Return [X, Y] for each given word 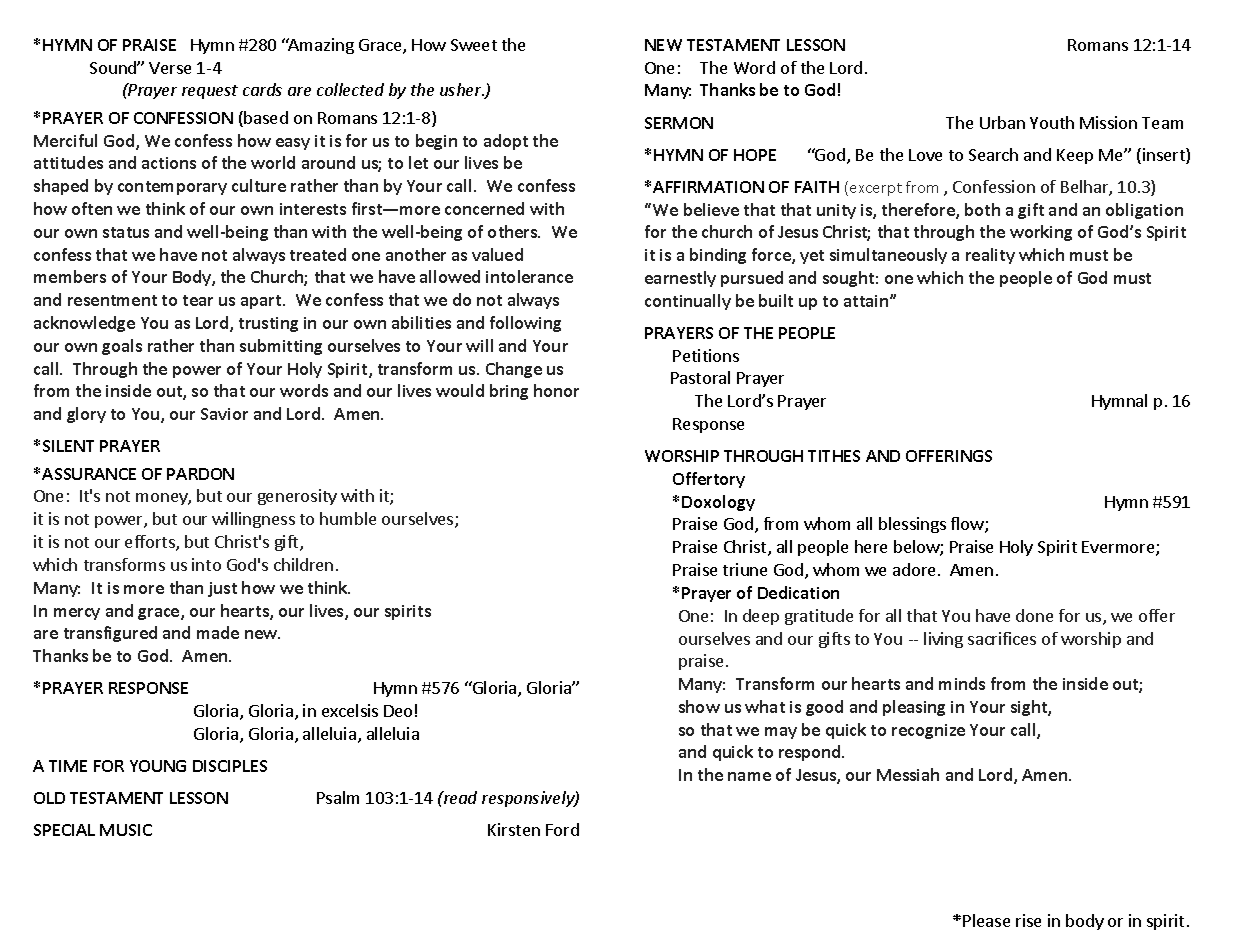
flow [968, 525]
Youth [1052, 122]
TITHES [834, 456]
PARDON [200, 474]
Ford [562, 829]
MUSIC [126, 830]
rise [1028, 920]
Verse [170, 68]
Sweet [474, 45]
